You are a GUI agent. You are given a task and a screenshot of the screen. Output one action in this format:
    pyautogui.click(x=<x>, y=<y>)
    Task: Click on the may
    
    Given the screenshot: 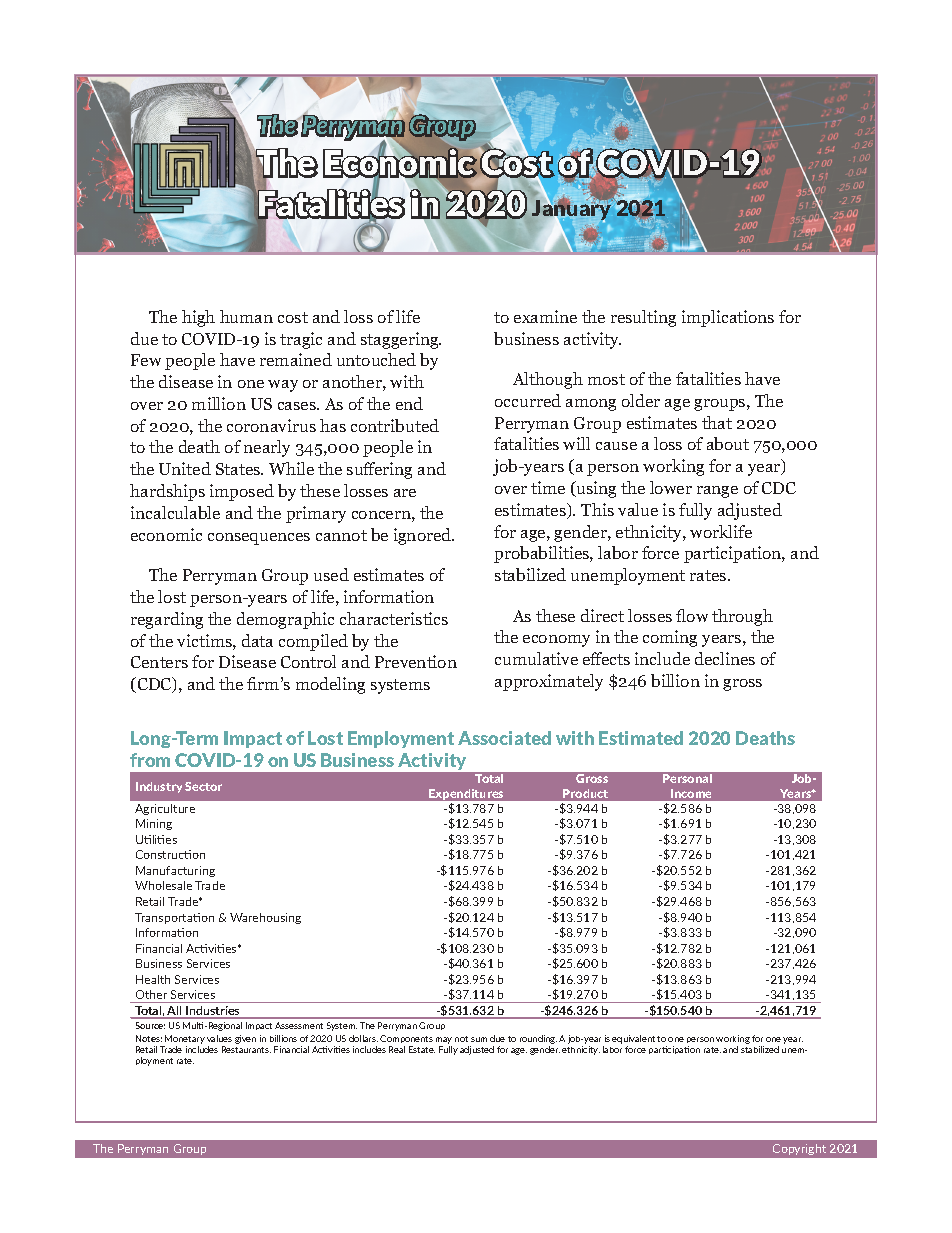 What is the action you would take?
    pyautogui.click(x=444, y=1040)
